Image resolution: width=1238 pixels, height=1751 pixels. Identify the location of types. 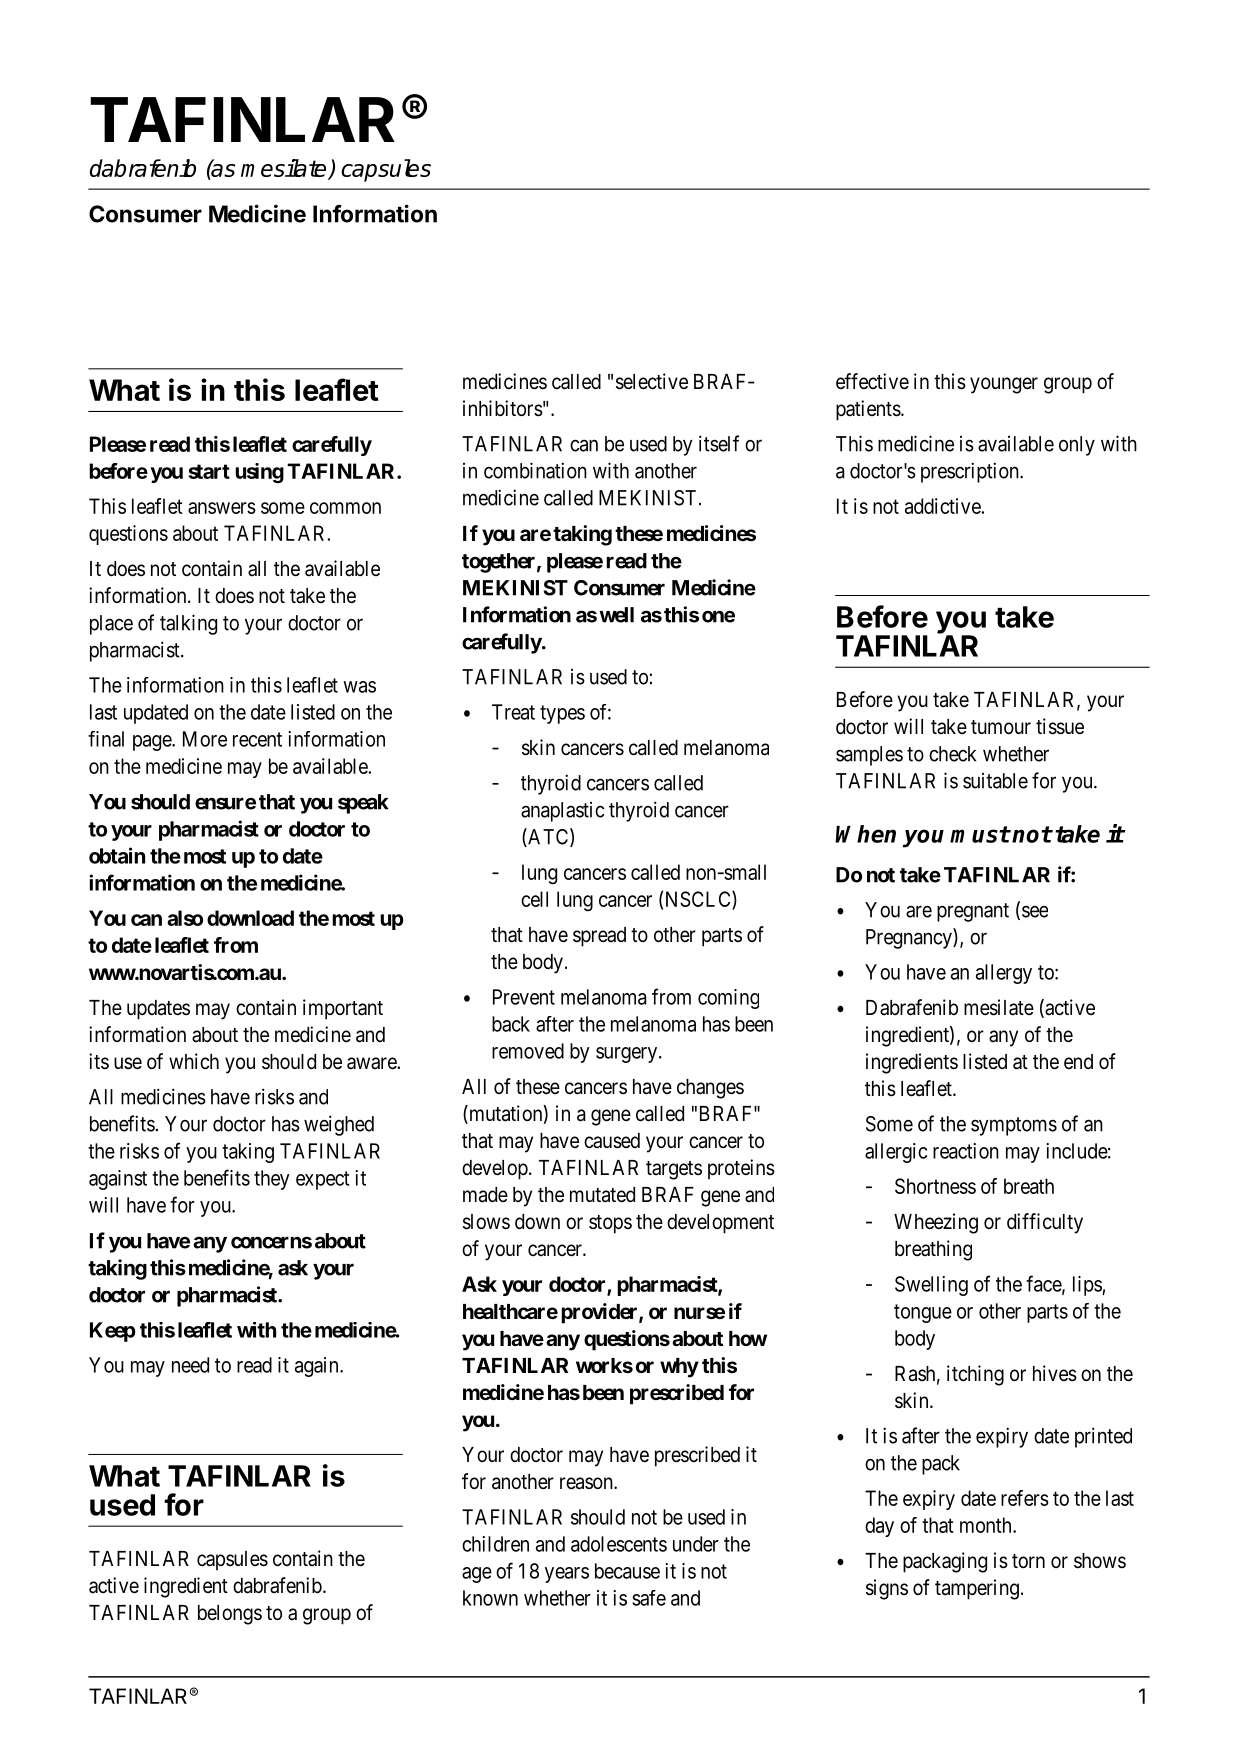
(562, 714).
